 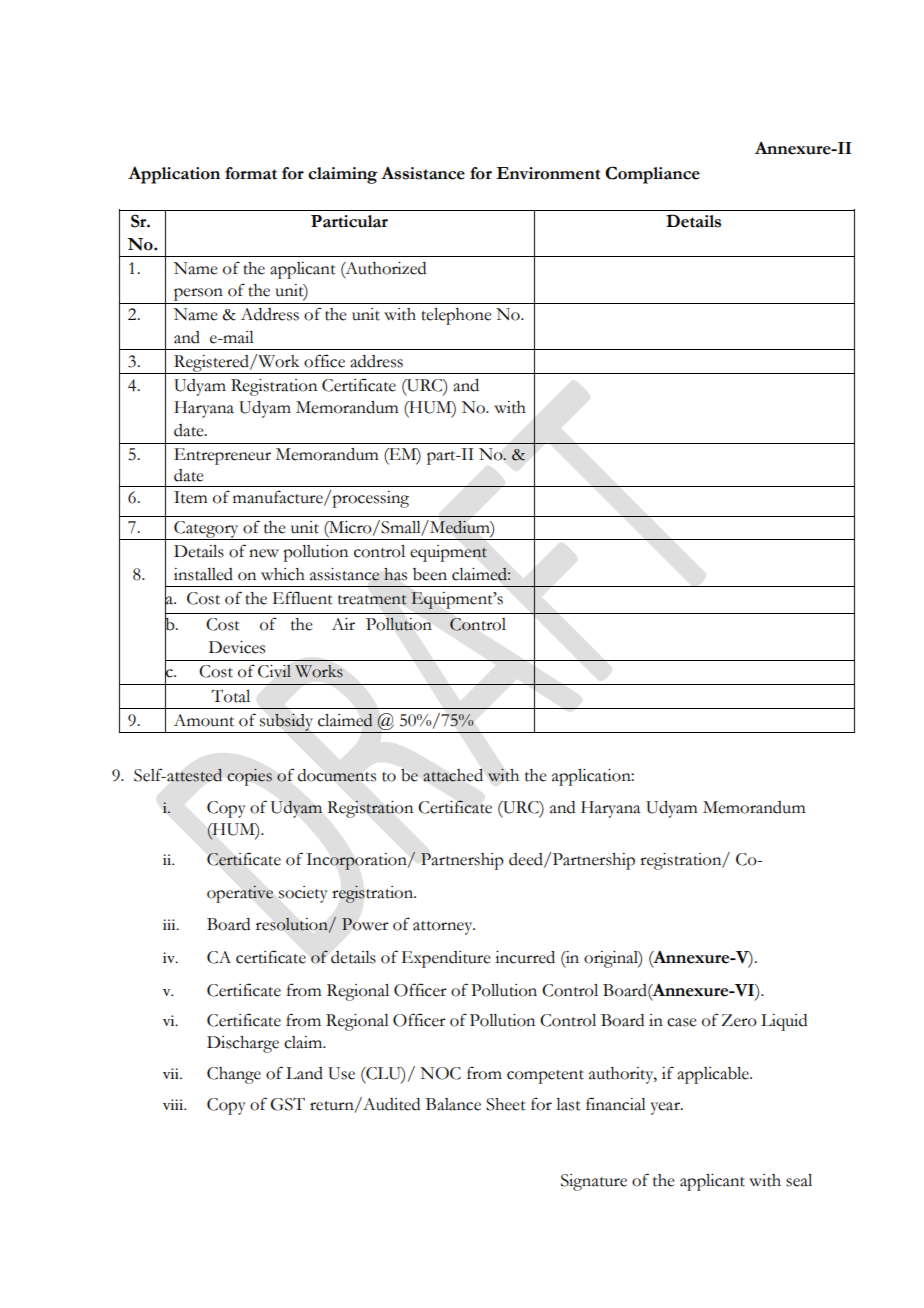 I want to click on Compliance, so click(x=652, y=175).
